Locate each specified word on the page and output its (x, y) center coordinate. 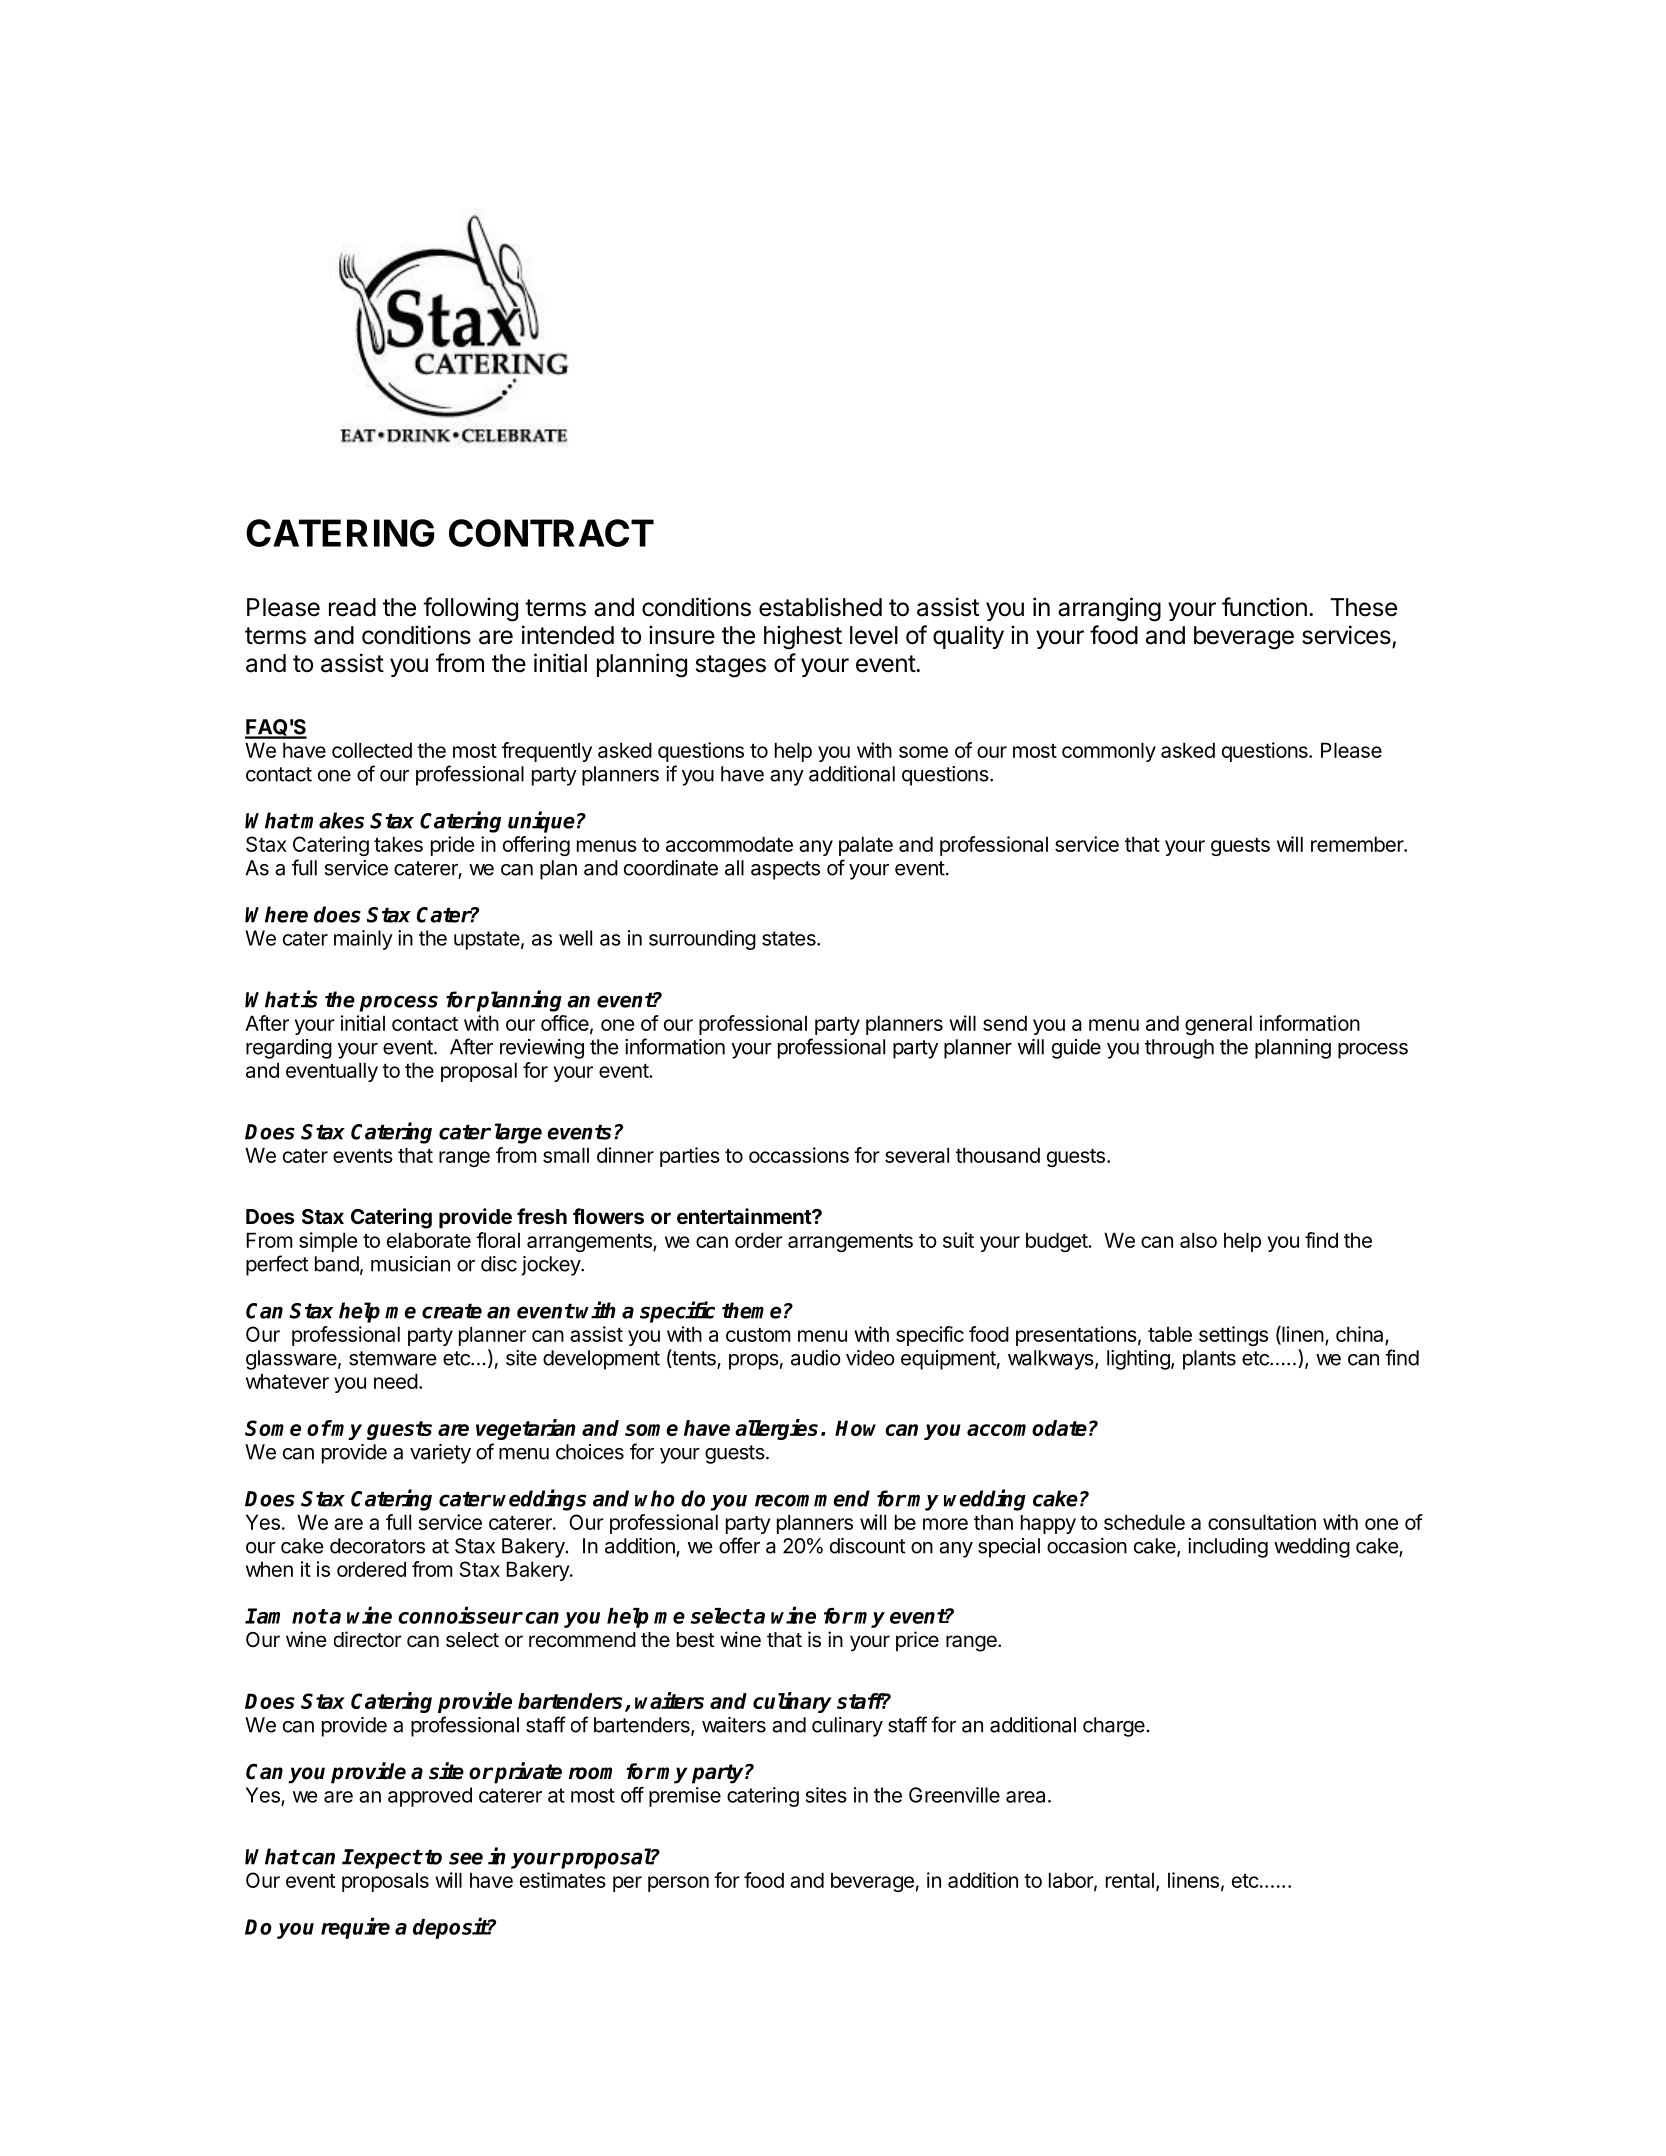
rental (1130, 1880)
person (678, 1884)
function (1264, 607)
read (352, 607)
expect (387, 1859)
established (820, 607)
